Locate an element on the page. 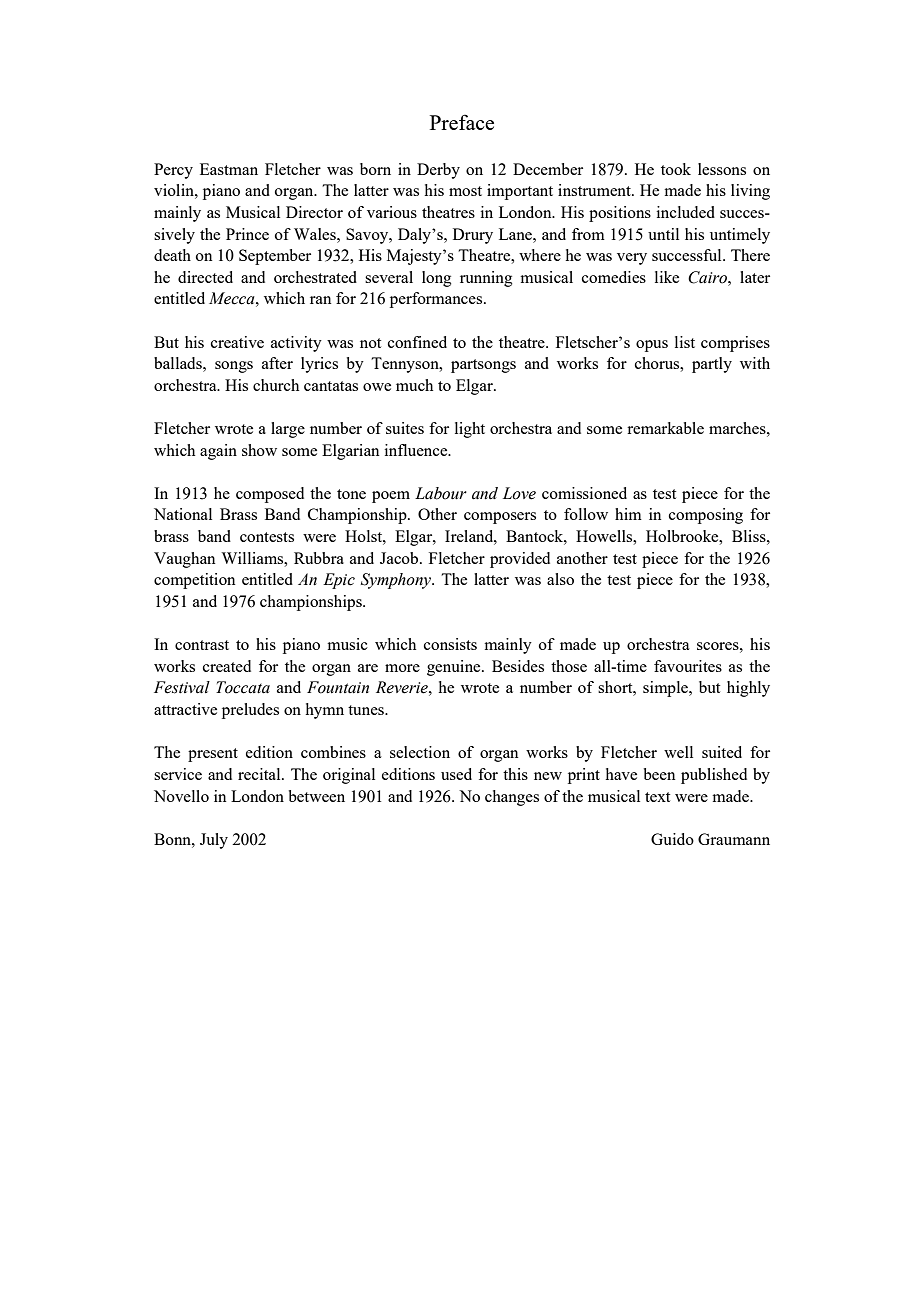 This document has height=1308, width=924. partly is located at coordinates (712, 365).
